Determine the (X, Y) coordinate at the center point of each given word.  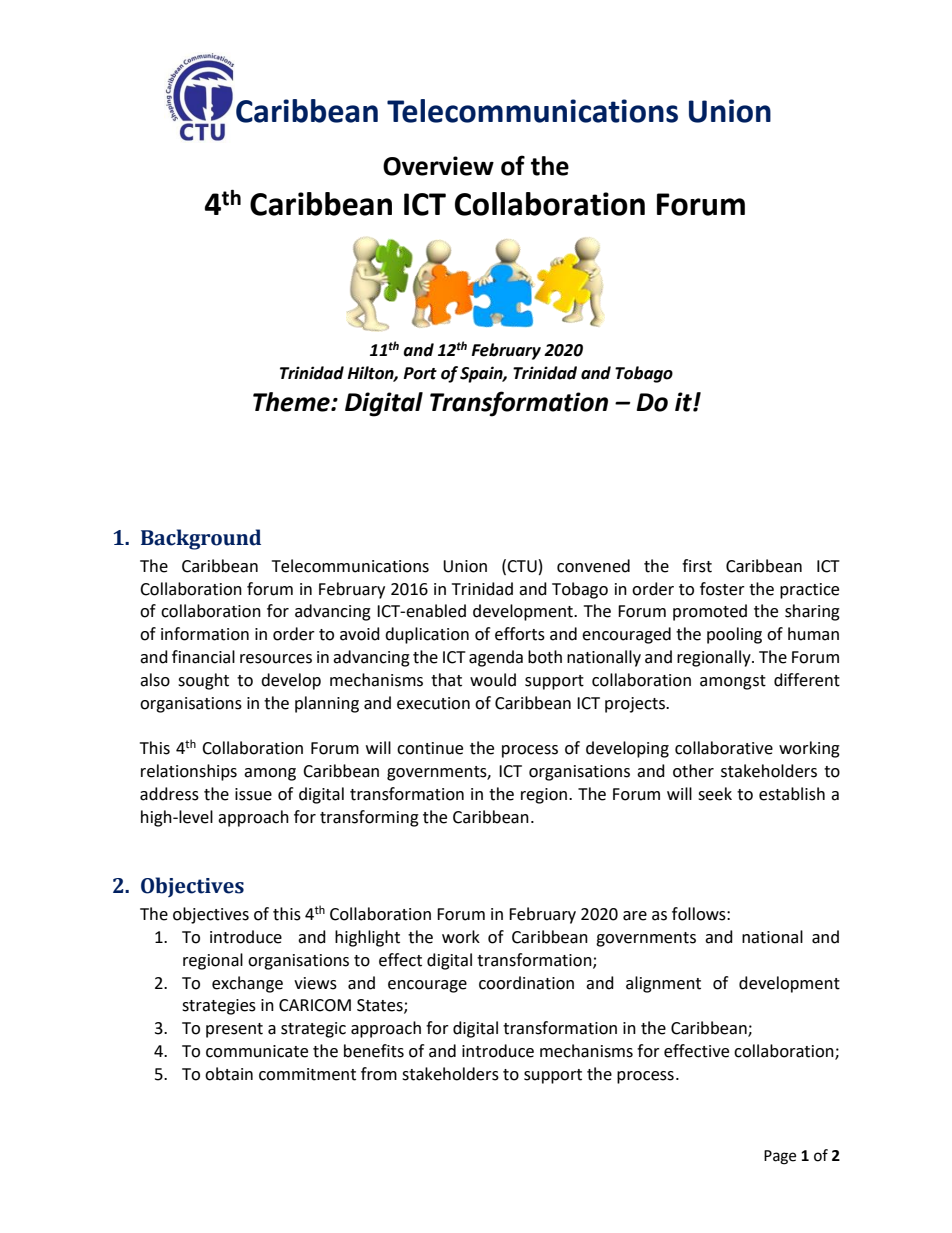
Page (780, 1157)
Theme (292, 402)
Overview (438, 166)
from (379, 1074)
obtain (229, 1074)
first (697, 566)
